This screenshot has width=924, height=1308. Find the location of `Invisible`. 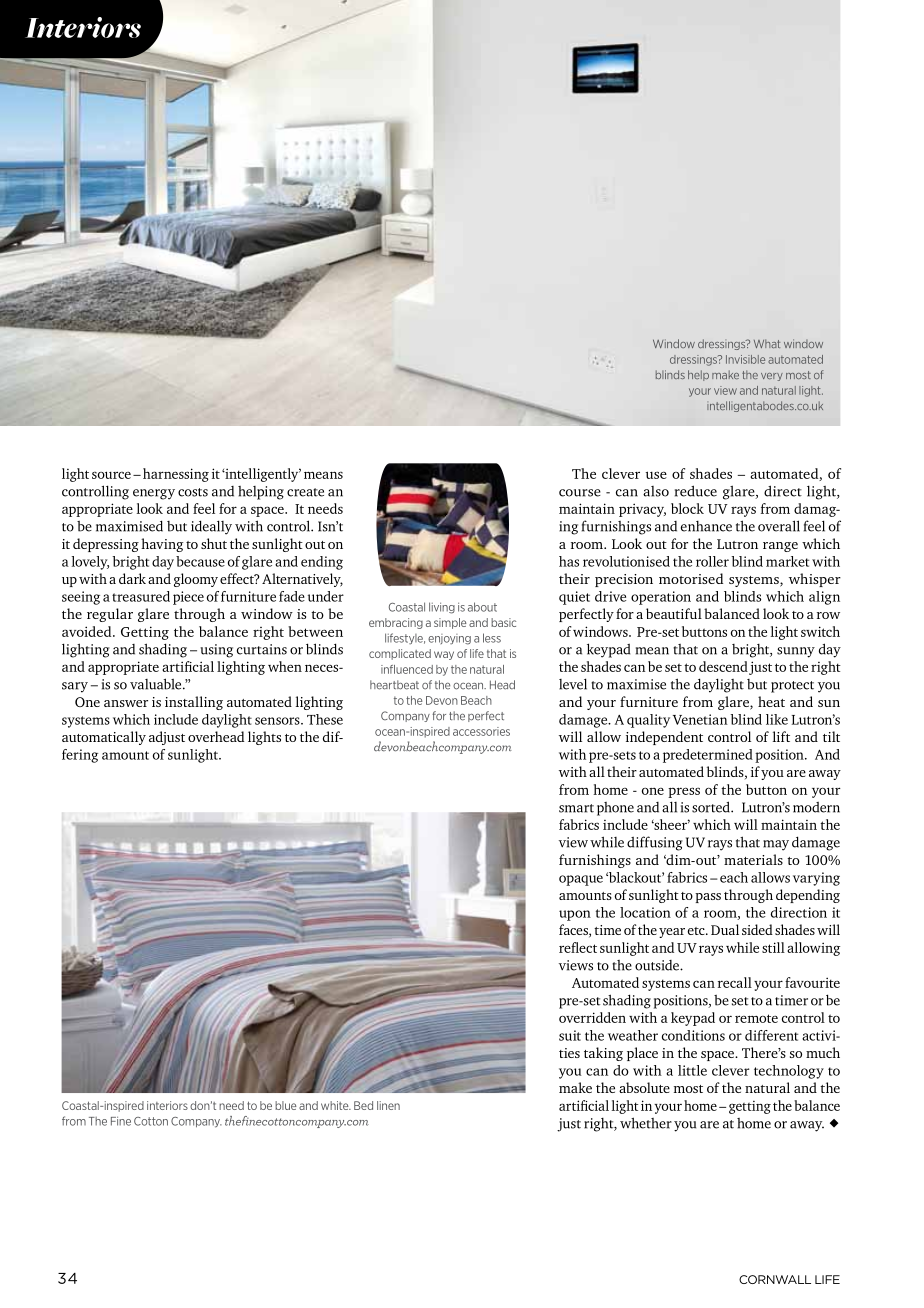

Invisible is located at coordinates (745, 359).
